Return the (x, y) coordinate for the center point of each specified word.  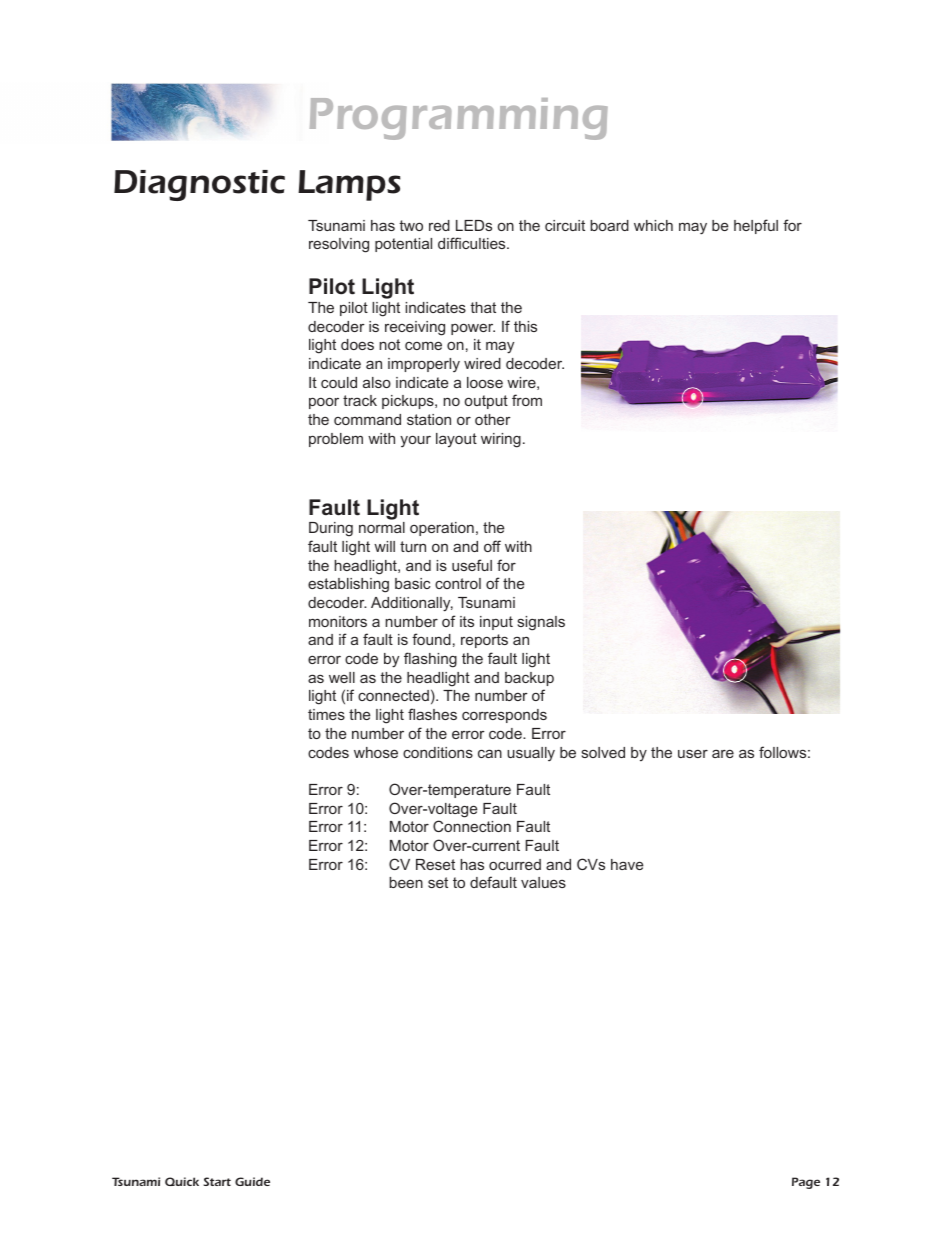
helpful (756, 226)
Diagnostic (199, 185)
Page (806, 1183)
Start (217, 1181)
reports (484, 641)
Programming (459, 119)
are (723, 753)
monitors (338, 621)
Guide (252, 1181)
